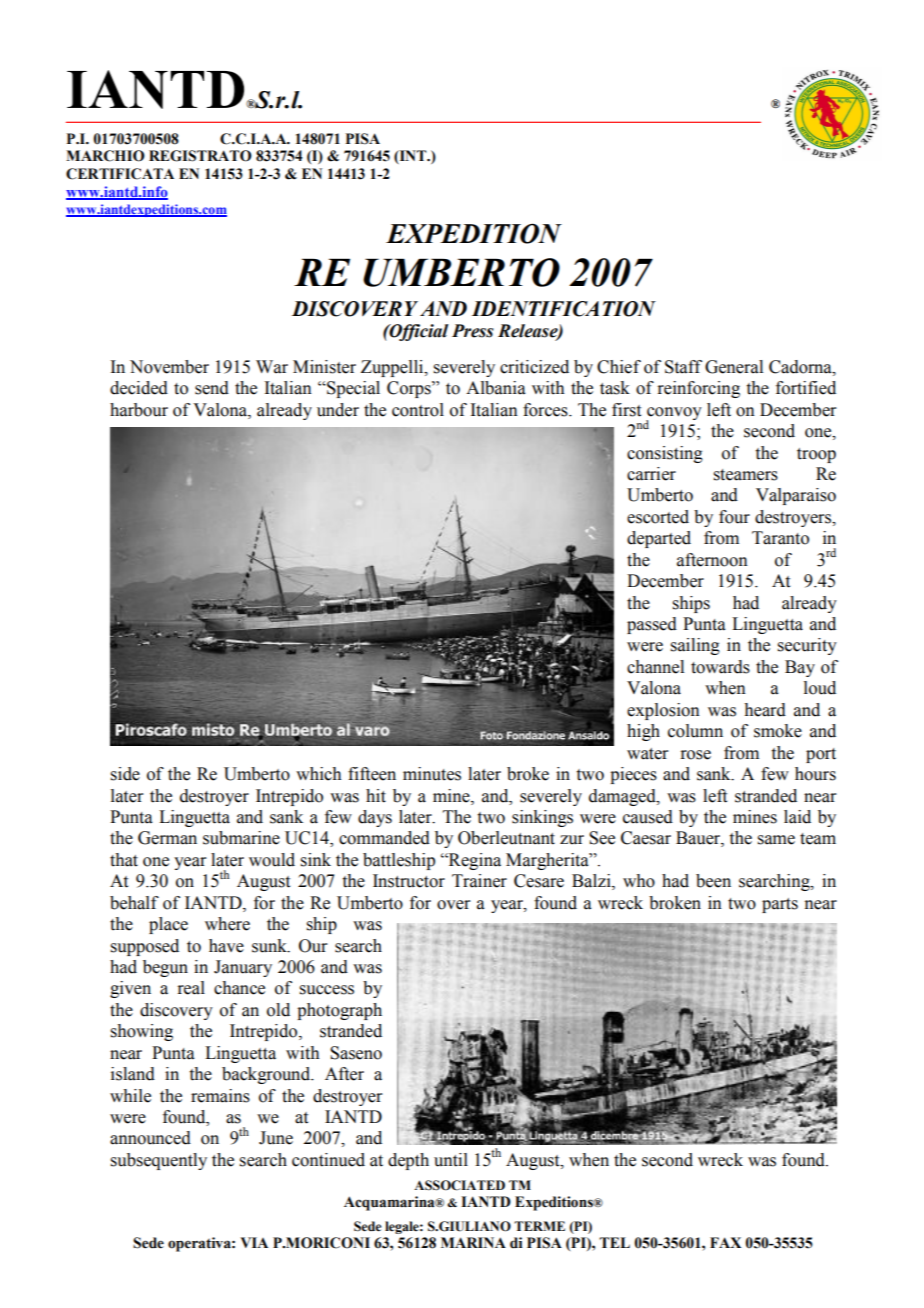  What do you see at coordinates (734, 367) in the image?
I see `General` at bounding box center [734, 367].
